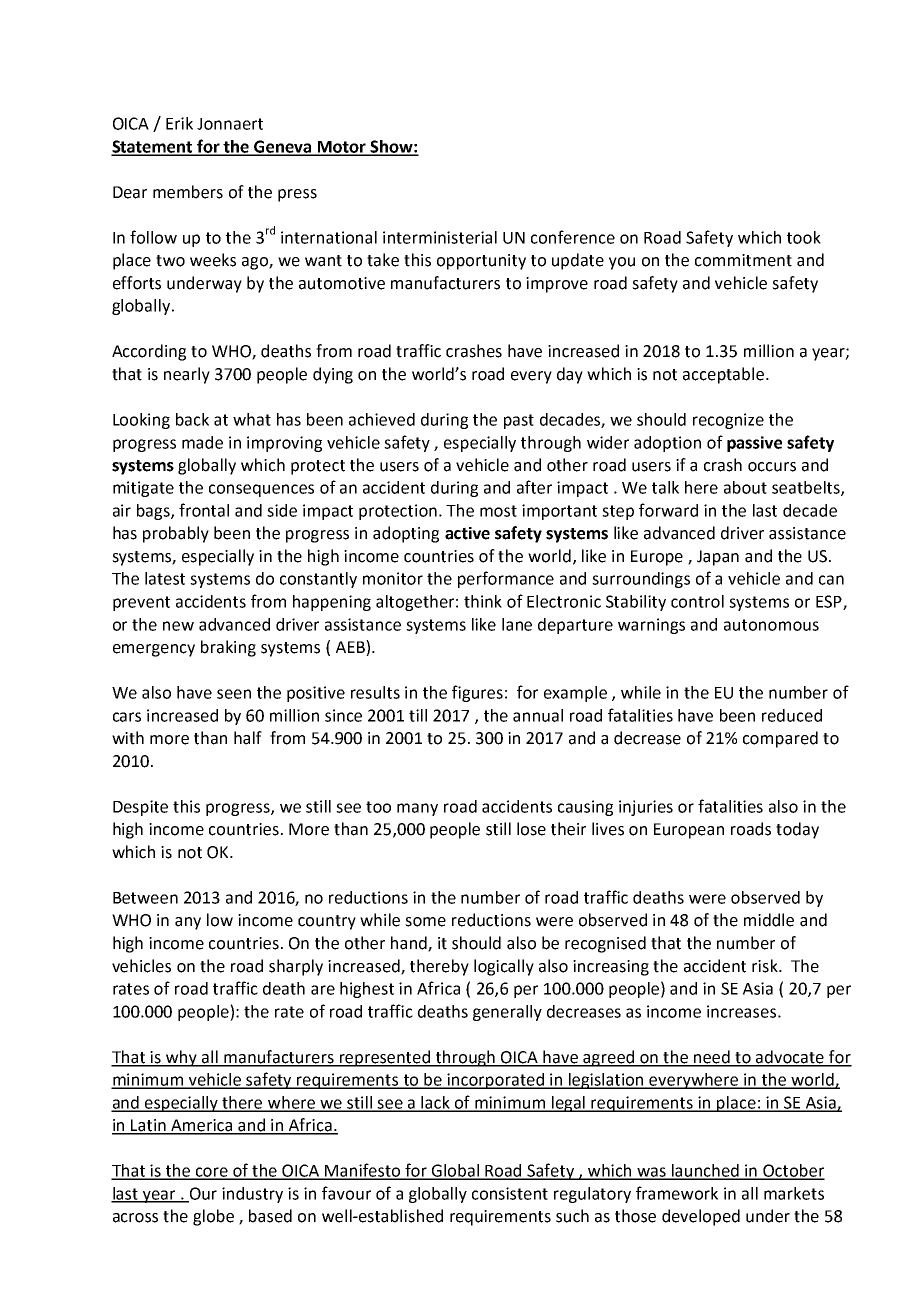 The height and width of the screenshot is (1308, 924). I want to click on Motor, so click(342, 148).
